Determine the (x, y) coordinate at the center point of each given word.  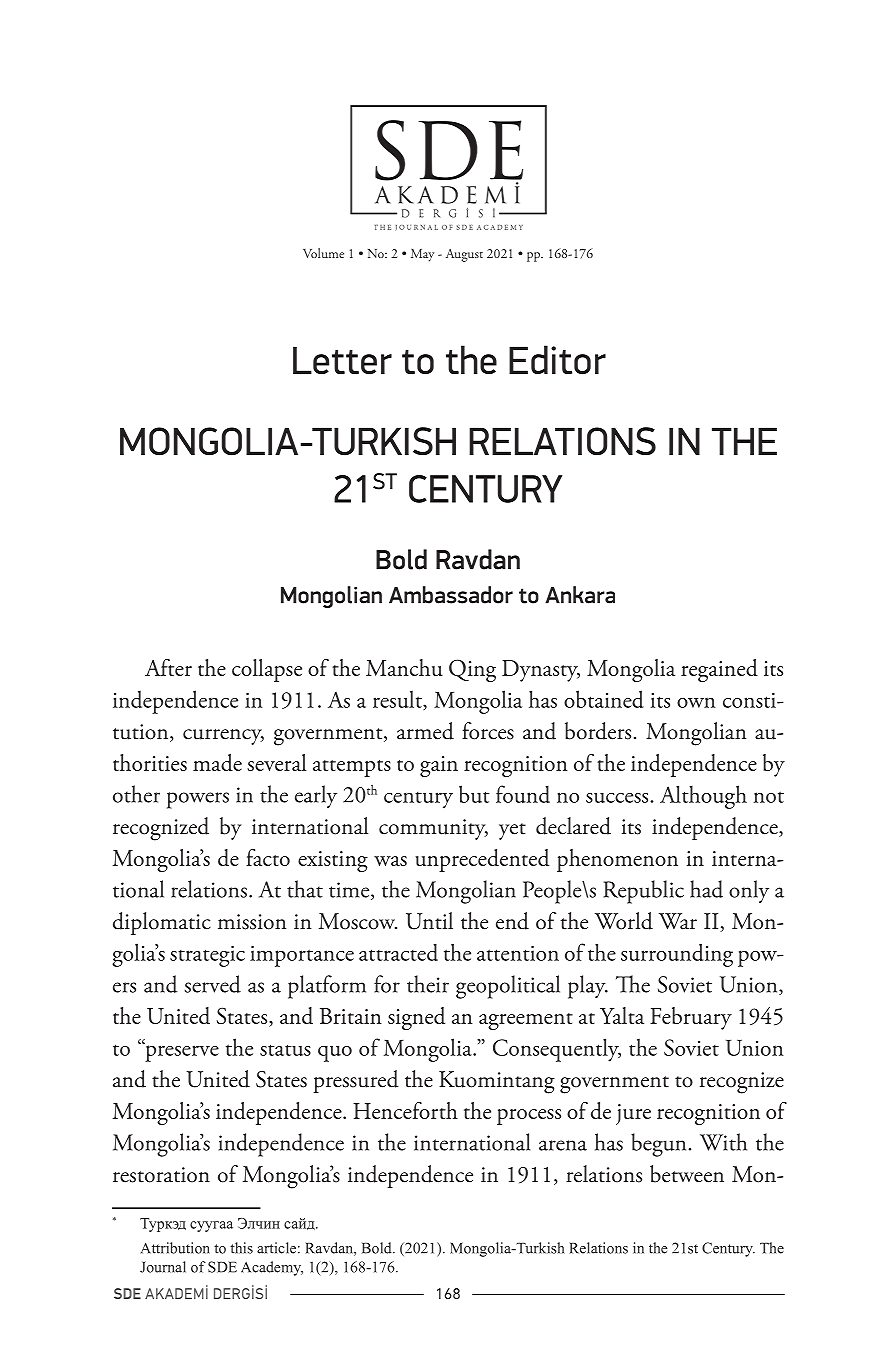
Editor (557, 359)
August (464, 255)
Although (703, 797)
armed (425, 731)
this (241, 1248)
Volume (323, 253)
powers (198, 800)
